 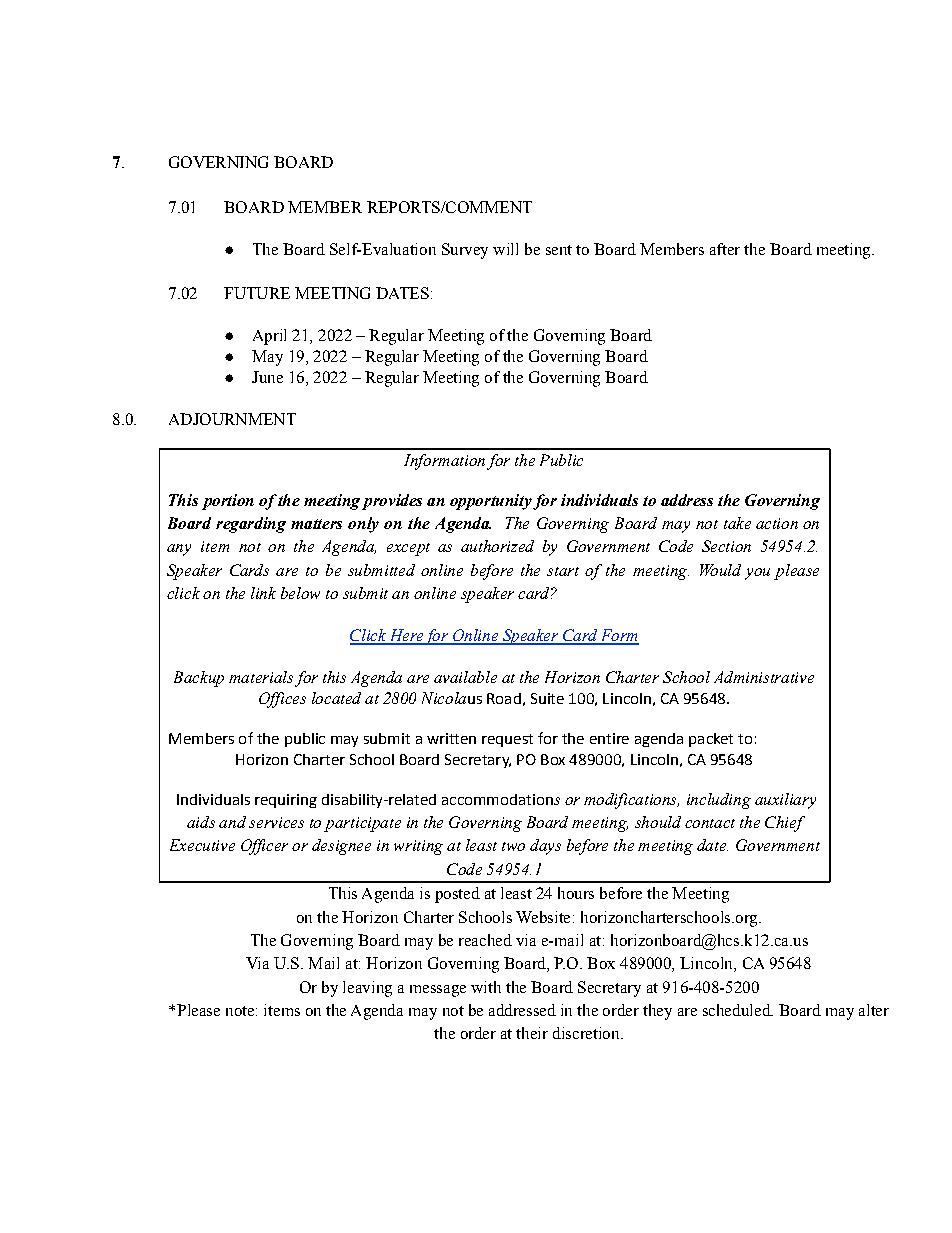 What do you see at coordinates (491, 502) in the page?
I see `opportunity` at bounding box center [491, 502].
